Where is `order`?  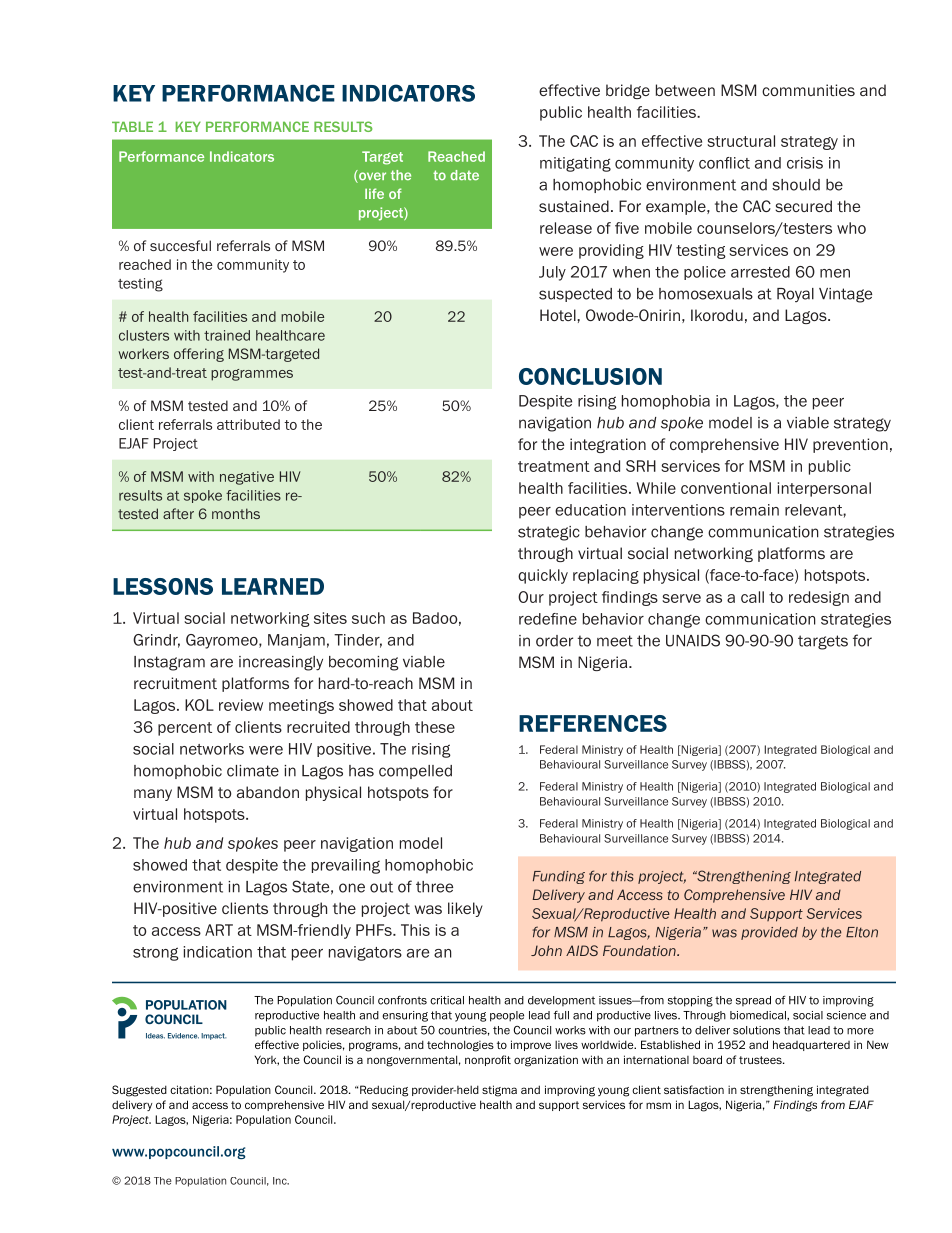 order is located at coordinates (554, 641).
